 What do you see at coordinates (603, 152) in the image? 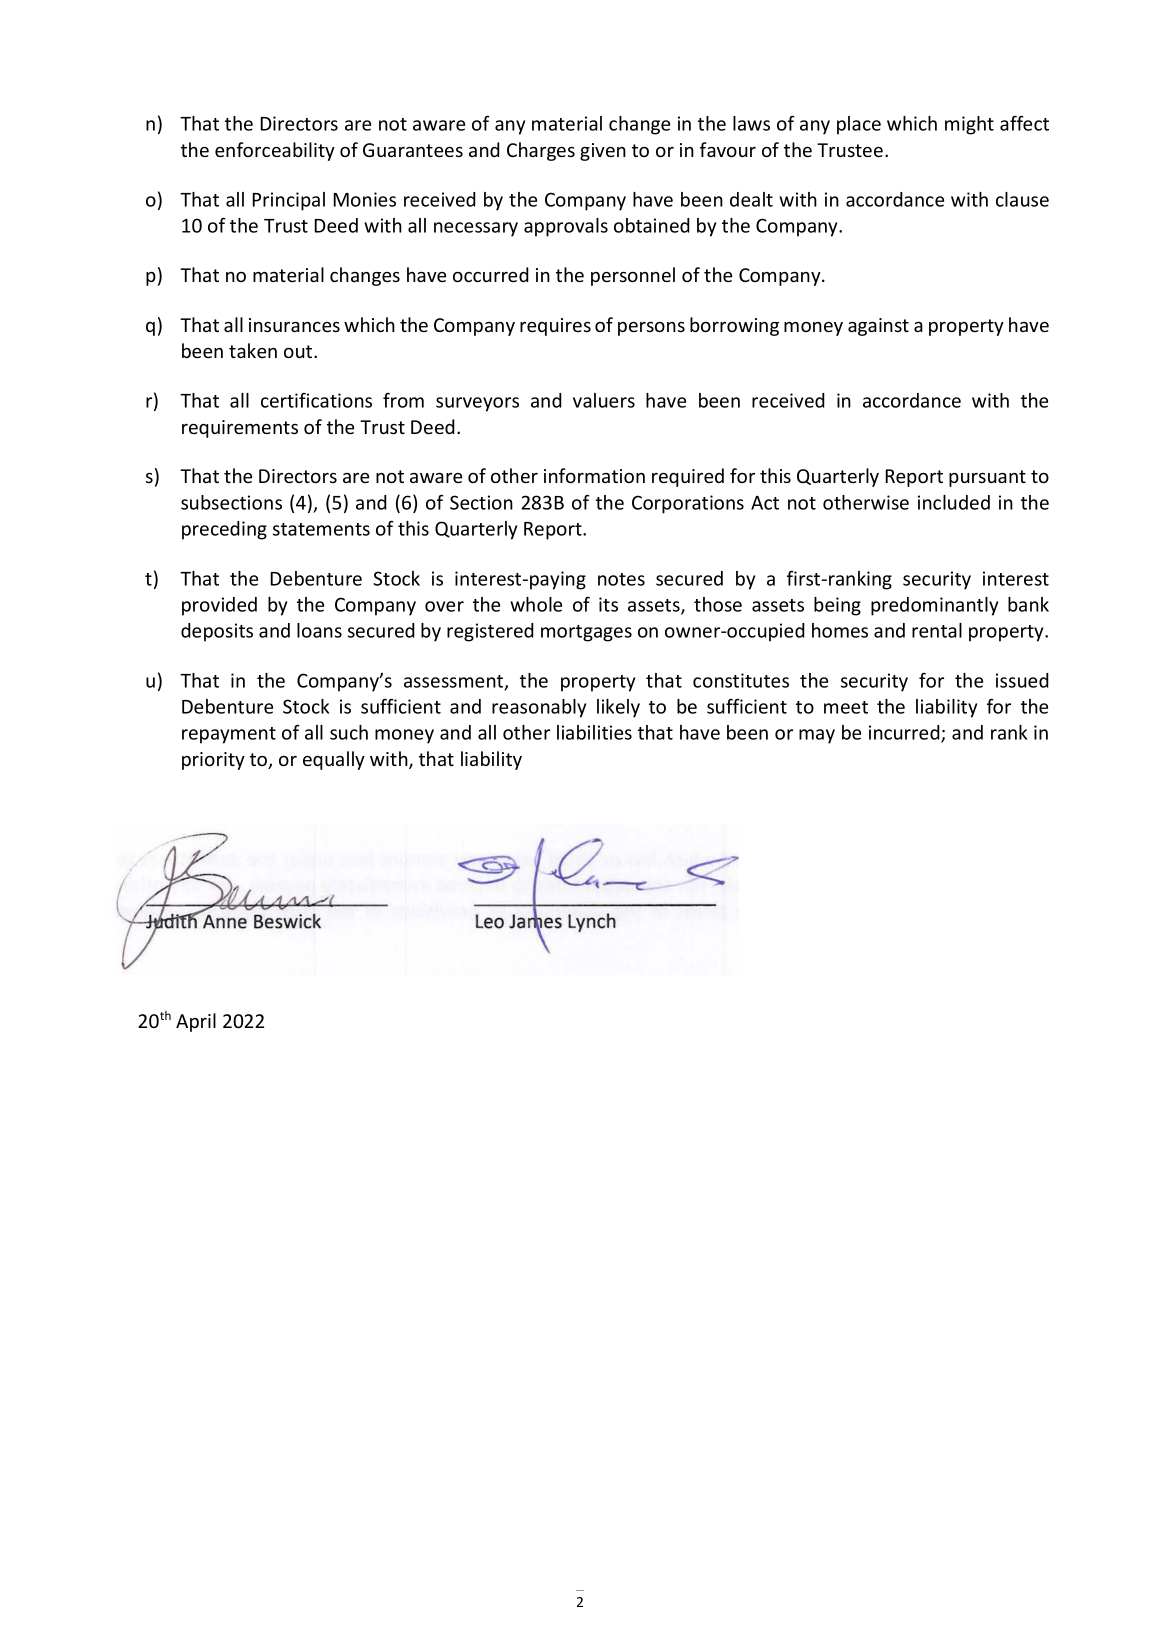
I see `given` at bounding box center [603, 152].
